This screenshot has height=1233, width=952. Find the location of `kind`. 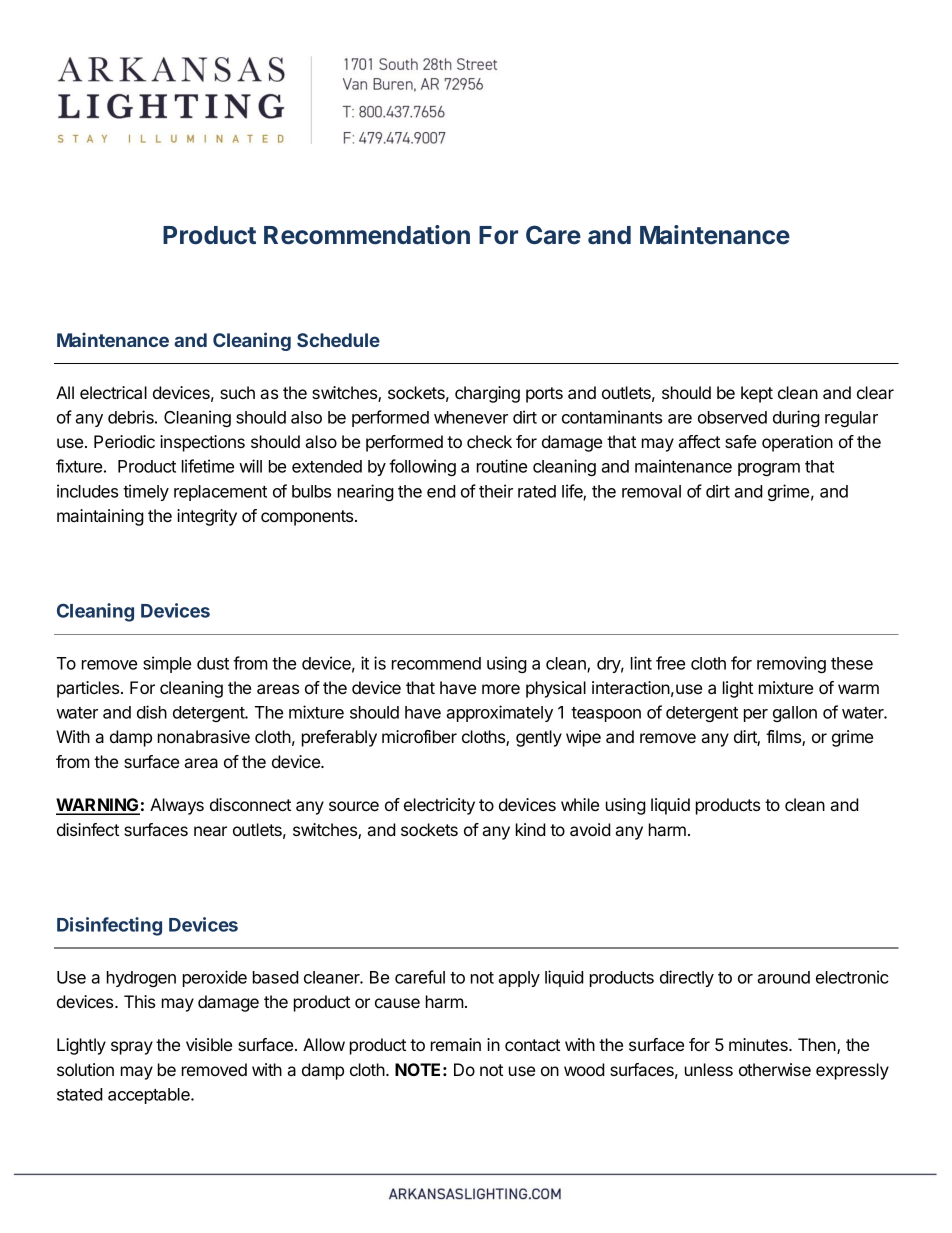

kind is located at coordinates (531, 829).
